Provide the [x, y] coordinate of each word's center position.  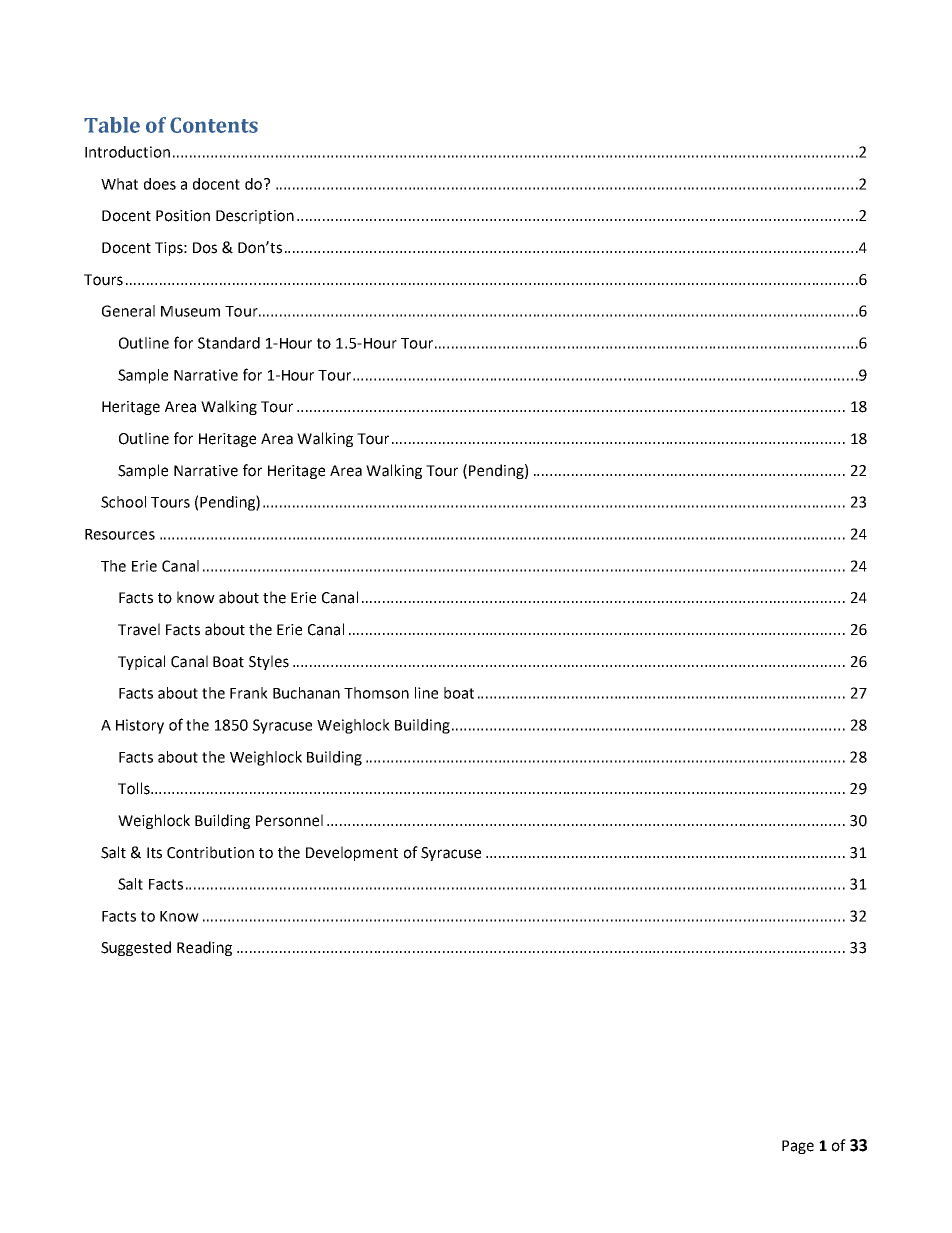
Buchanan [306, 693]
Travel [139, 629]
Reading [204, 948]
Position [183, 216]
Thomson [376, 693]
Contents [214, 125]
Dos [205, 248]
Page [798, 1147]
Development [352, 853]
